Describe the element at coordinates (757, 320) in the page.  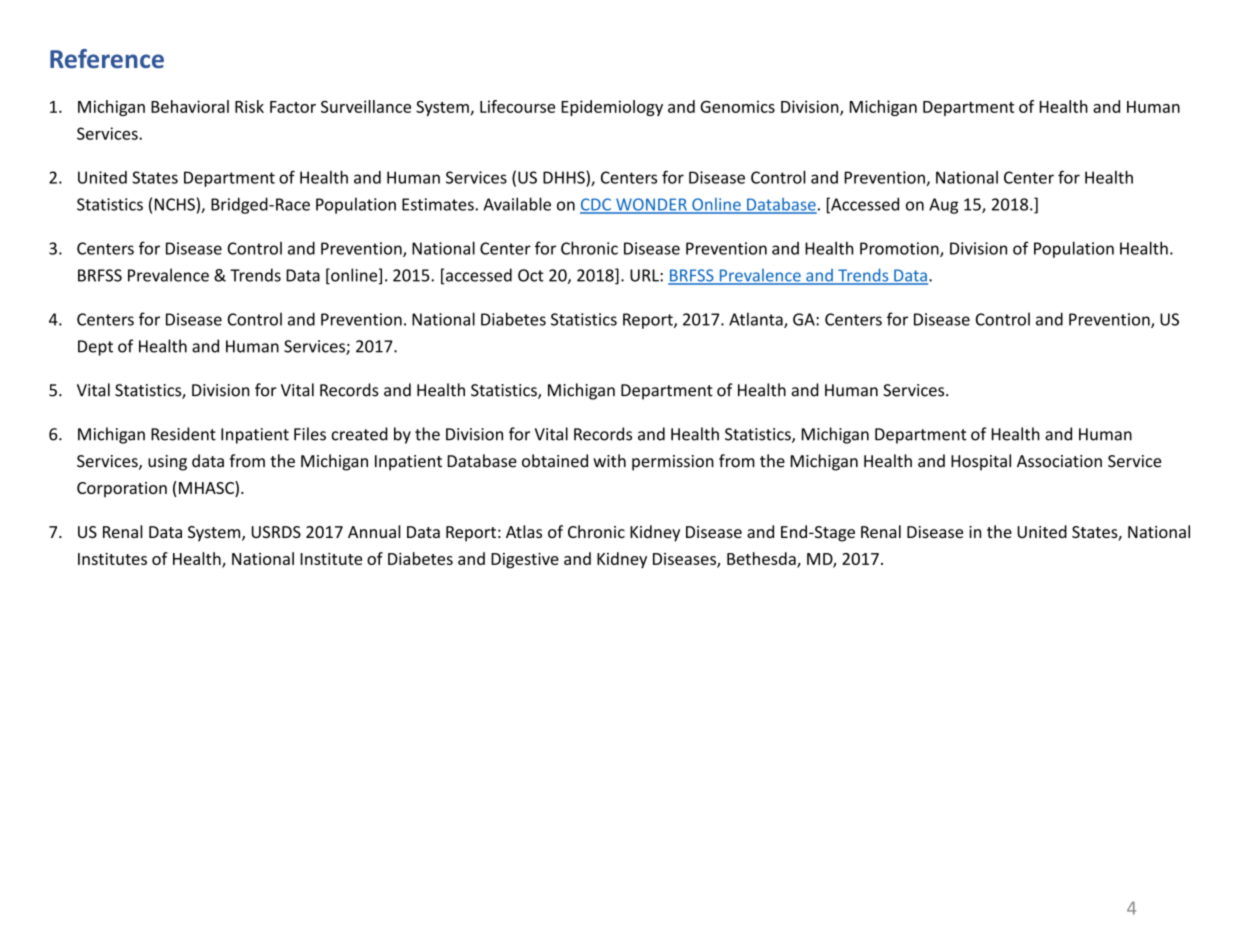
I see `Atlanta` at that location.
